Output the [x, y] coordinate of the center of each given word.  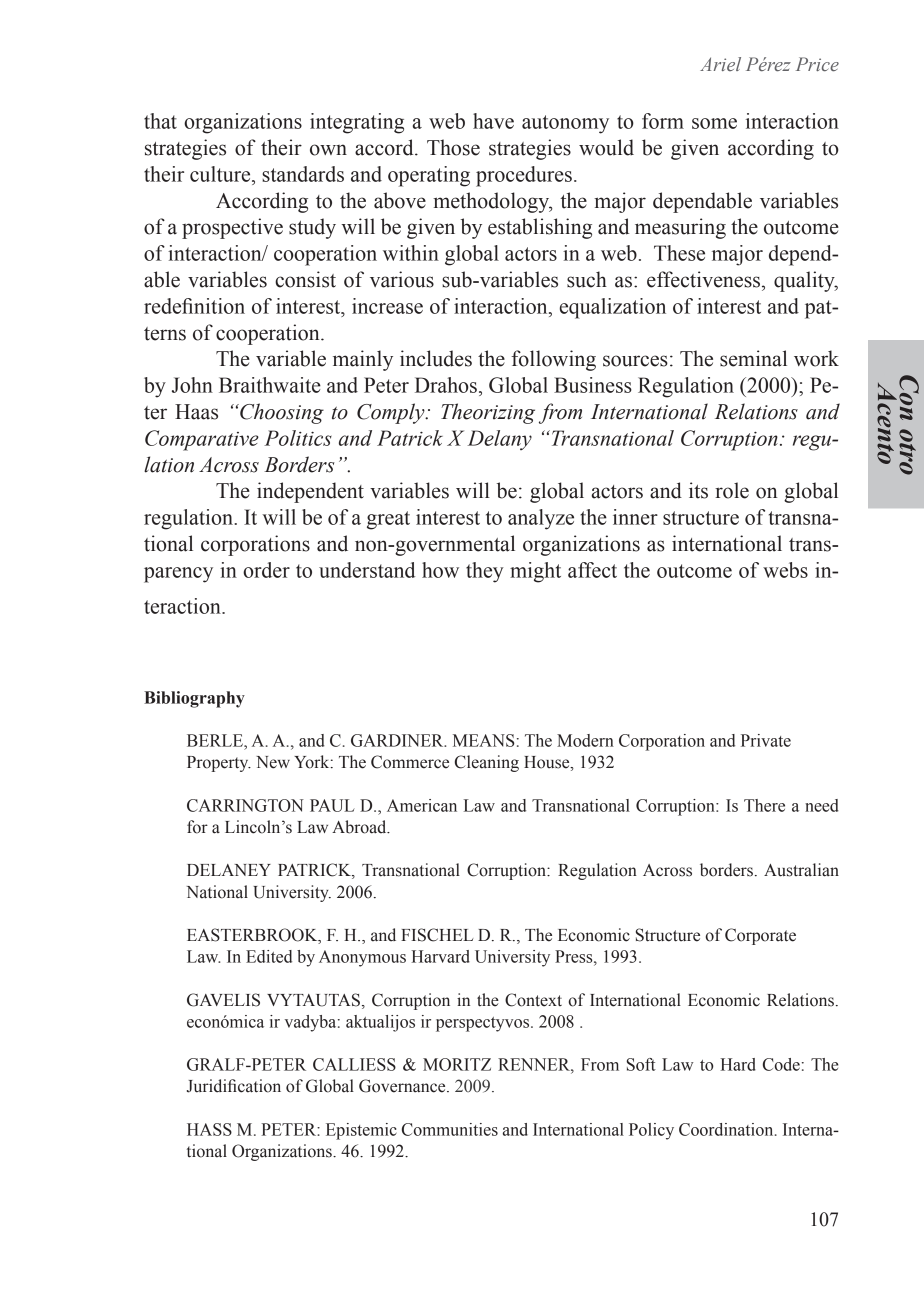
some [714, 123]
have [493, 121]
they [485, 572]
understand [367, 570]
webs [785, 570]
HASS [209, 1129]
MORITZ [457, 1064]
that [160, 121]
